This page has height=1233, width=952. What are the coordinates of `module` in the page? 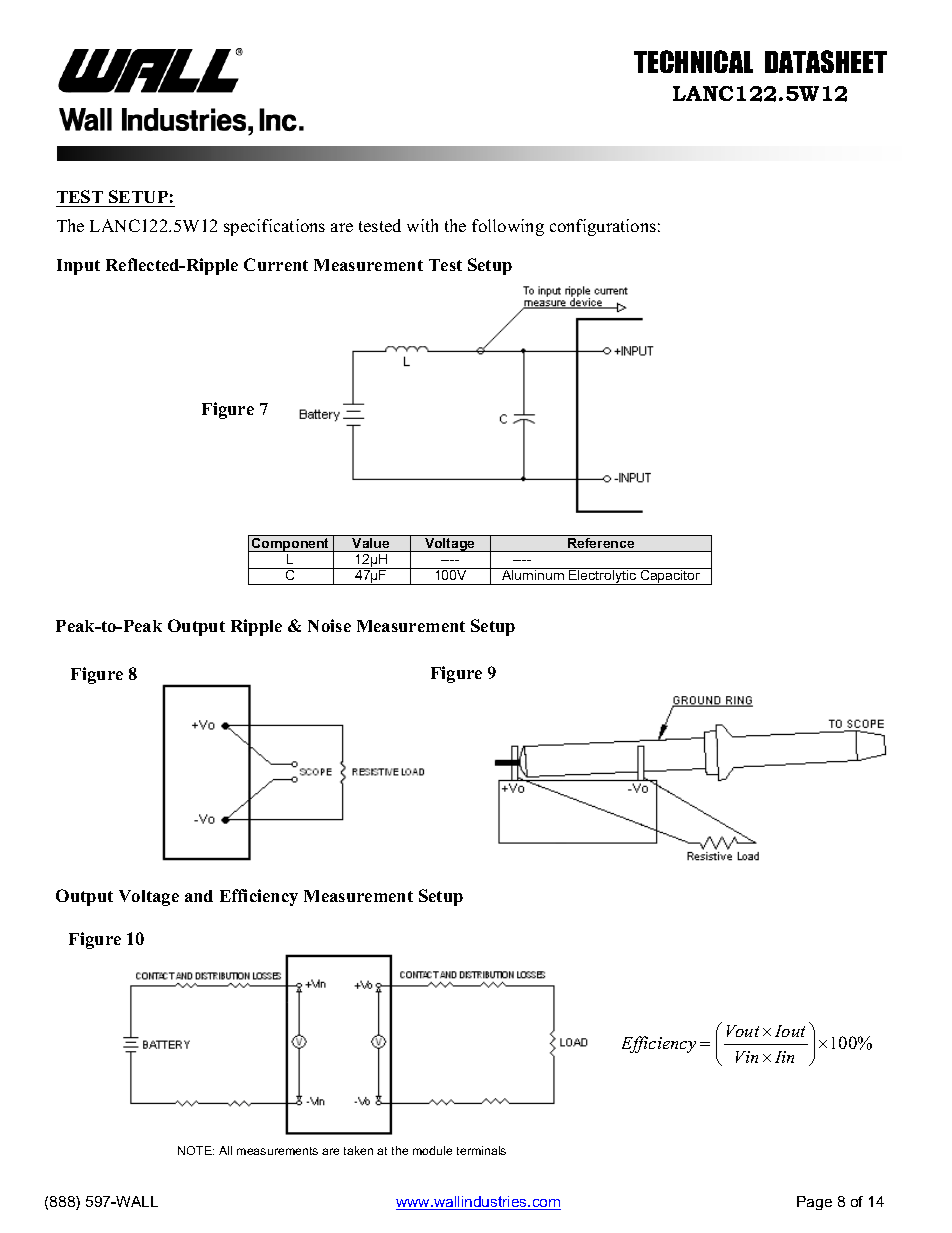 It's located at (432, 1150).
